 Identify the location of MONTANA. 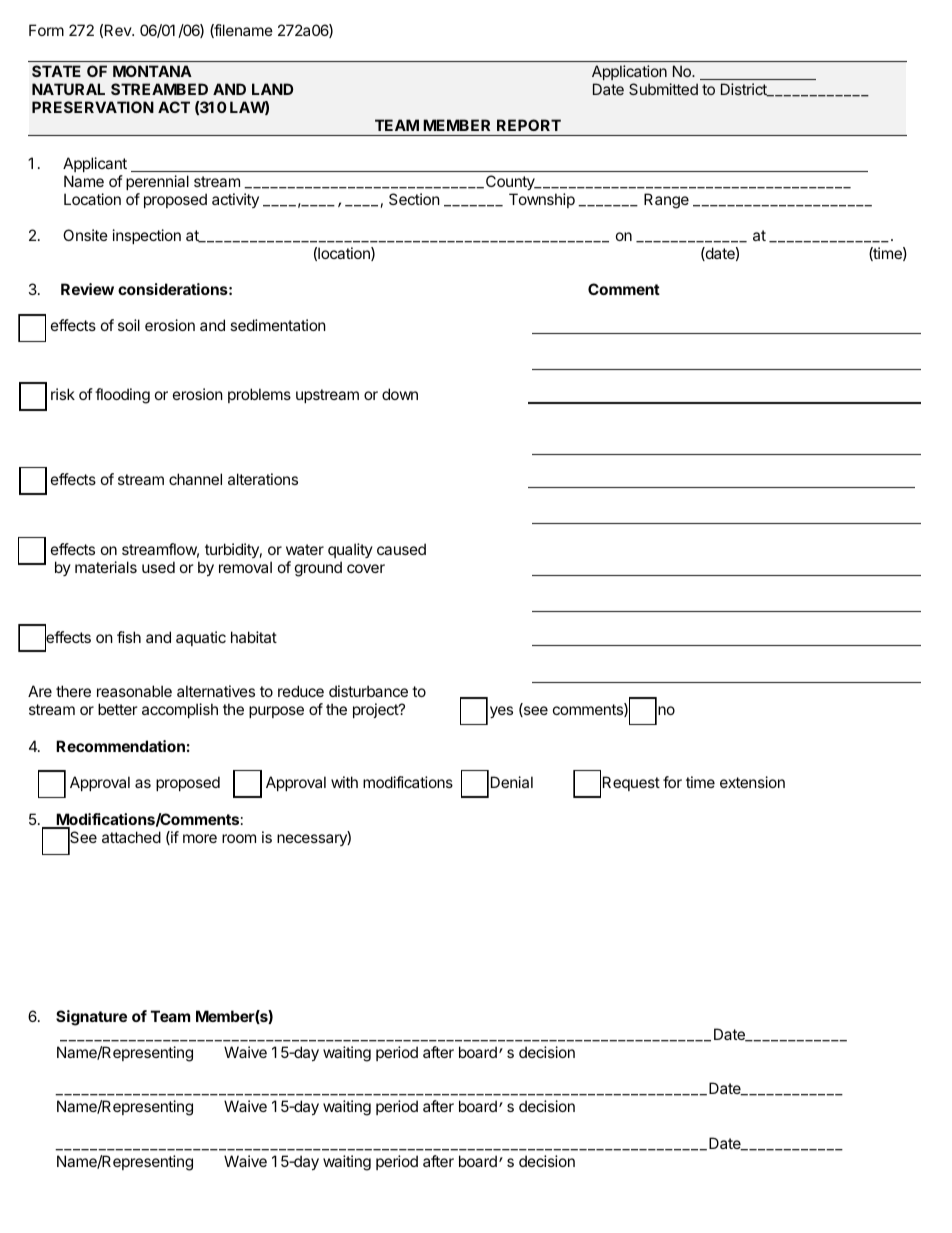
(152, 71).
